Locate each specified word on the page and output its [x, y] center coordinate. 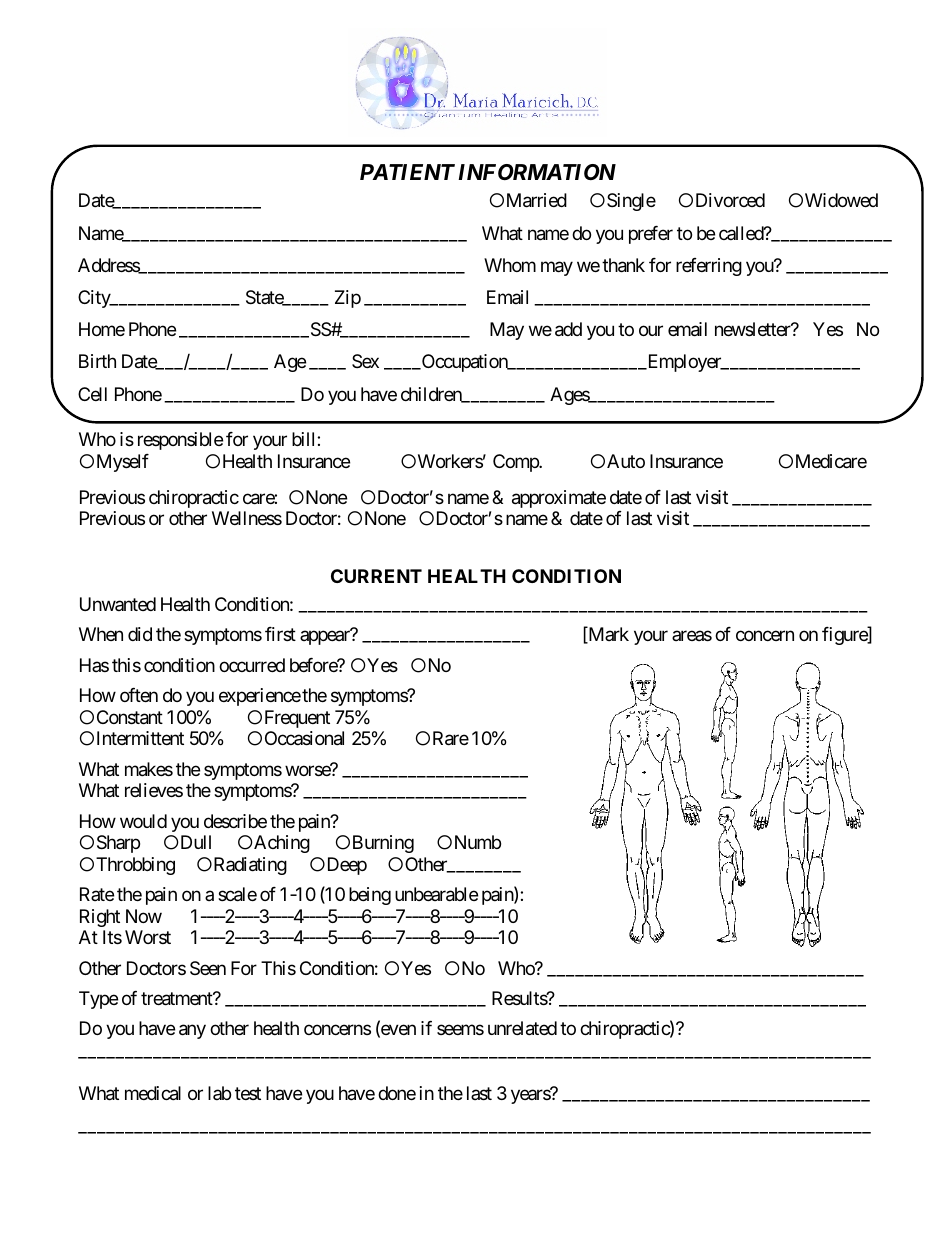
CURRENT [376, 576]
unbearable [436, 894]
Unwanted [118, 604]
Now [144, 916]
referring [709, 267]
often [139, 695]
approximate [559, 499]
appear [325, 638]
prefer [651, 235]
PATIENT [407, 172]
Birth [97, 361]
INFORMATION [537, 172]
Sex [365, 361]
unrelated [522, 1028]
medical [153, 1093]
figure [845, 636]
